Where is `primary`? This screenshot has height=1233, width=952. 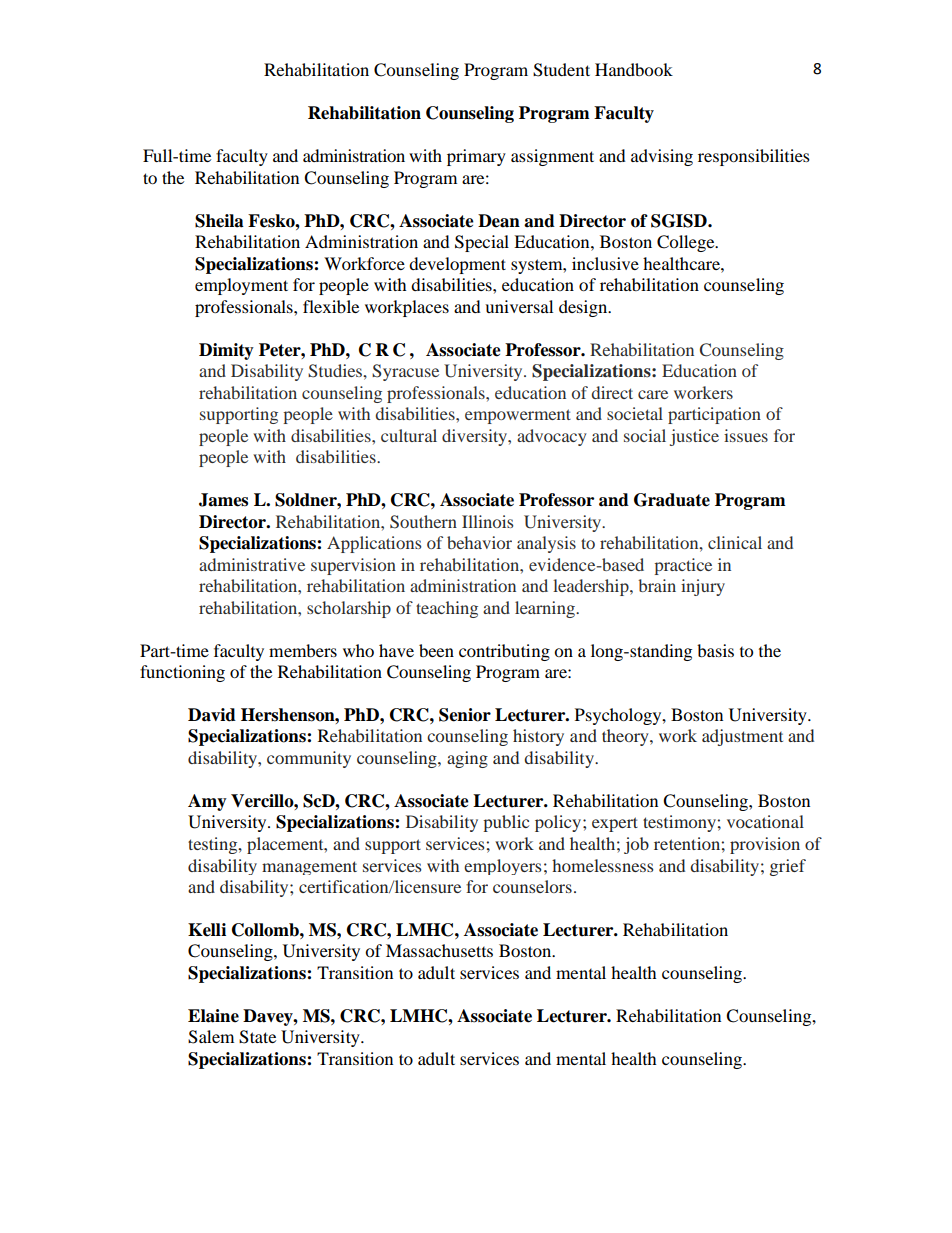
primary is located at coordinates (476, 157).
